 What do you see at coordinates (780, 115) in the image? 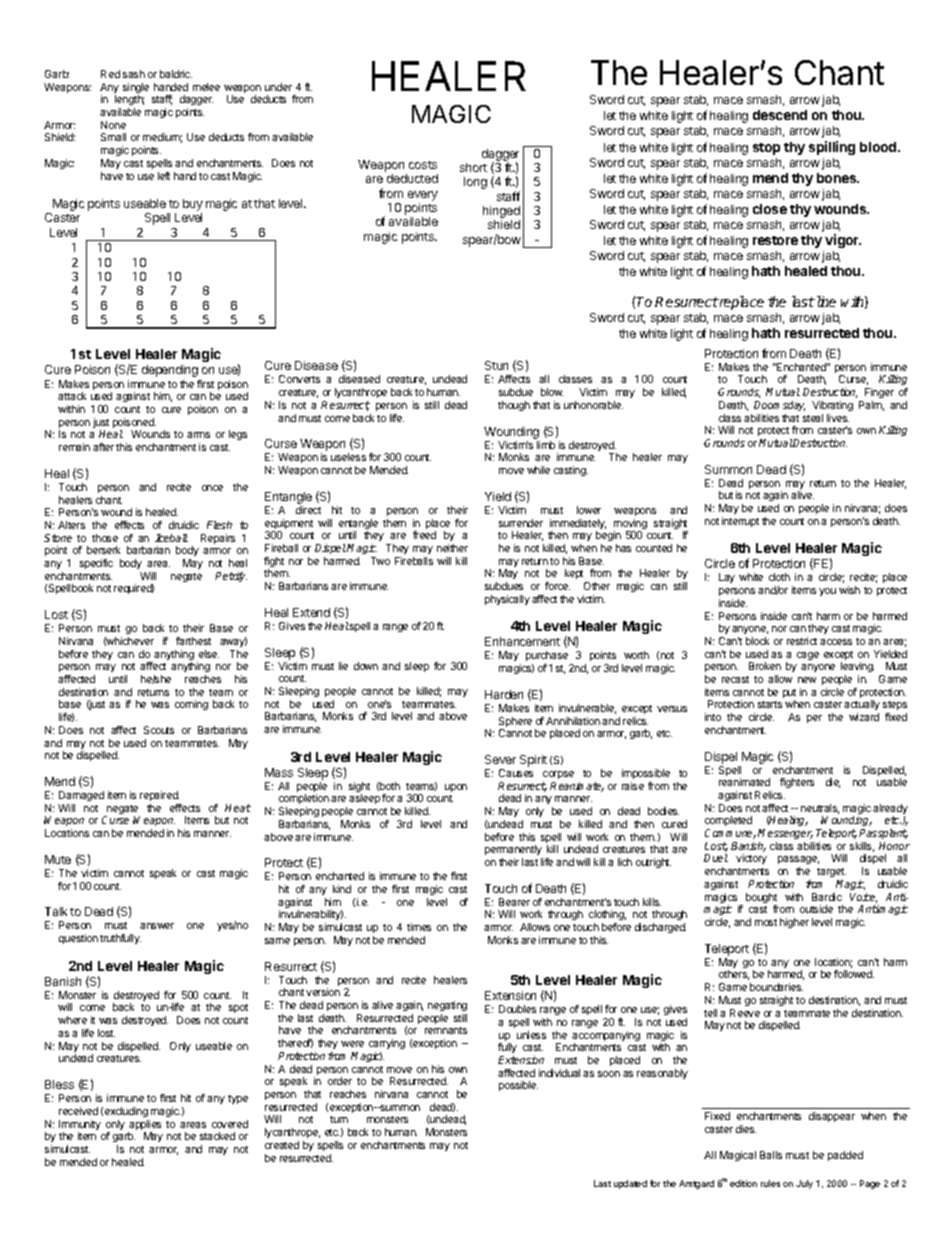
I see `descend` at bounding box center [780, 115].
